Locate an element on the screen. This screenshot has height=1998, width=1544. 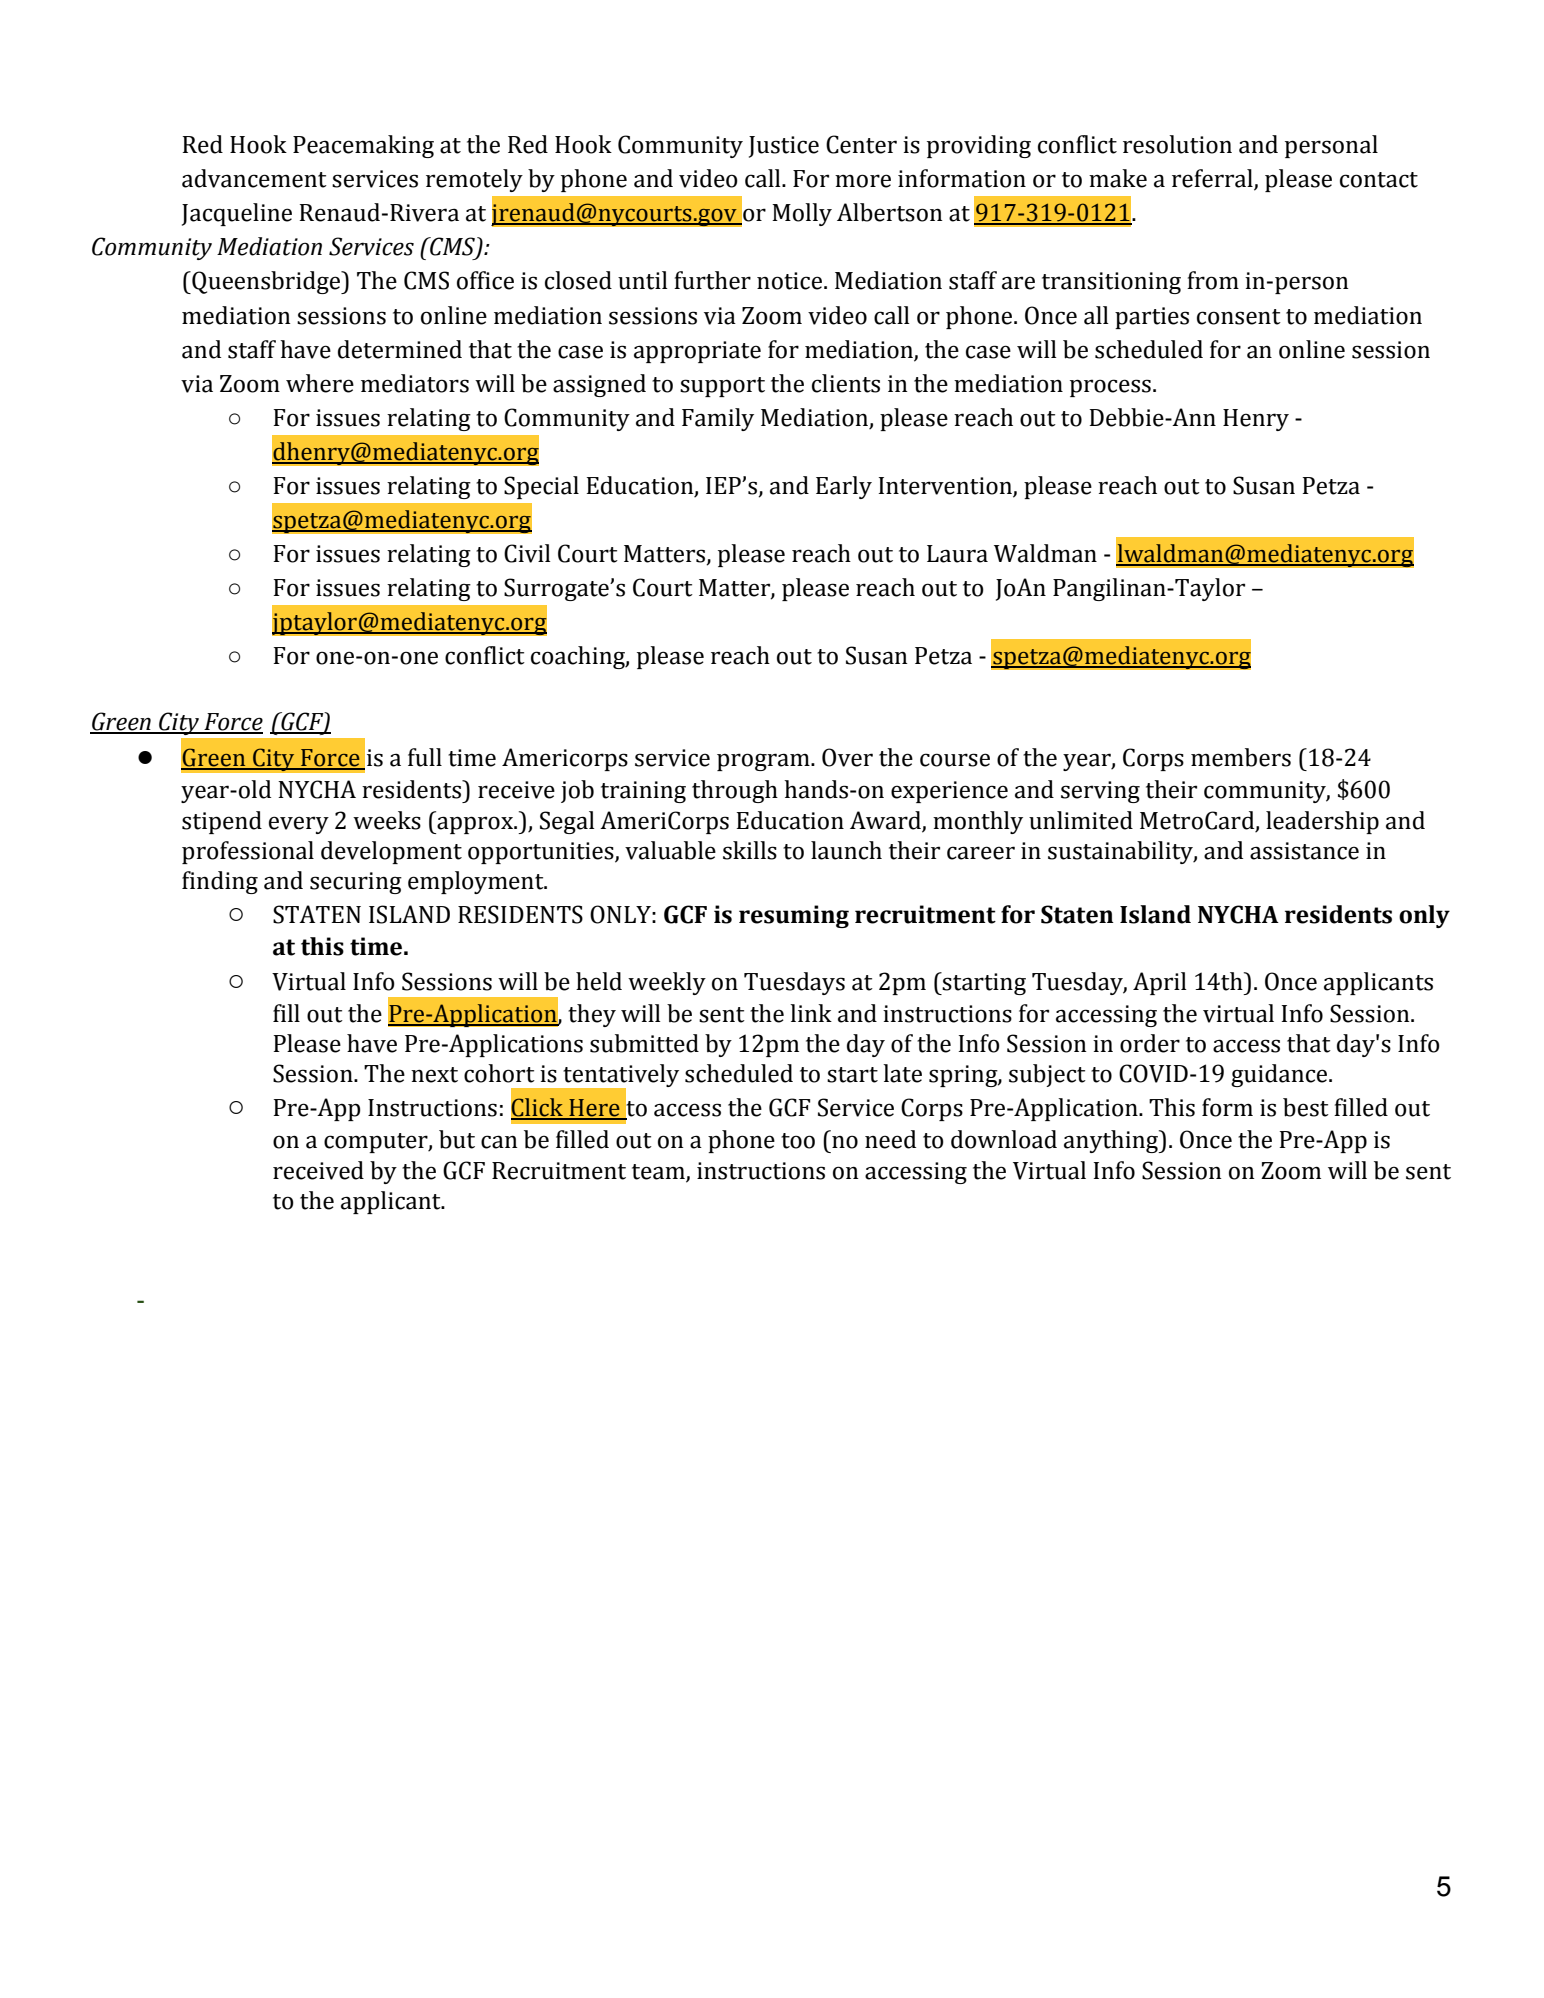
launch is located at coordinates (846, 850).
